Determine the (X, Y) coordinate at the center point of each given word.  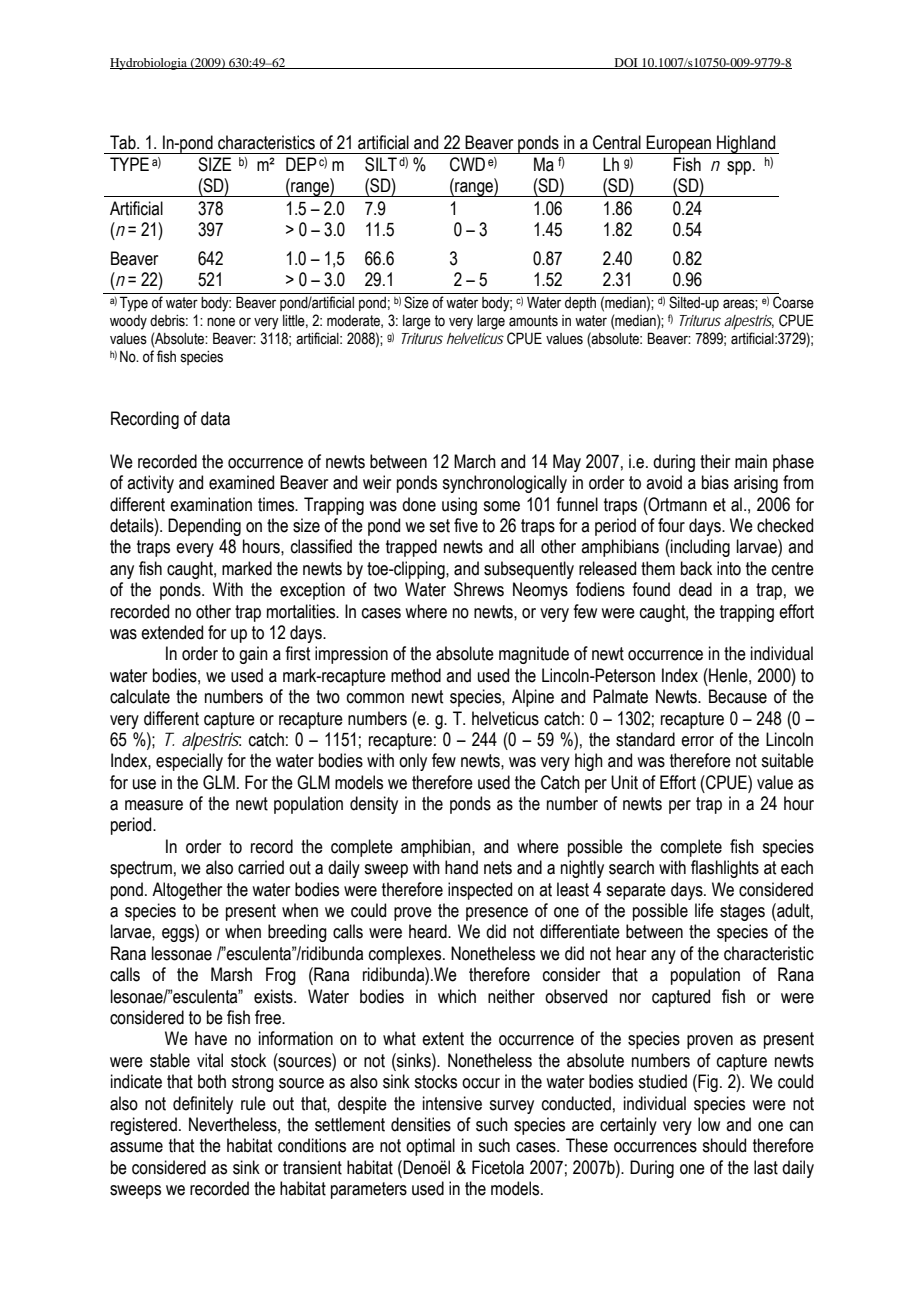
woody (128, 322)
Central (617, 142)
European (679, 144)
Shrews (479, 589)
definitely (203, 1105)
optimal (430, 1147)
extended (172, 632)
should (724, 1145)
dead (695, 589)
